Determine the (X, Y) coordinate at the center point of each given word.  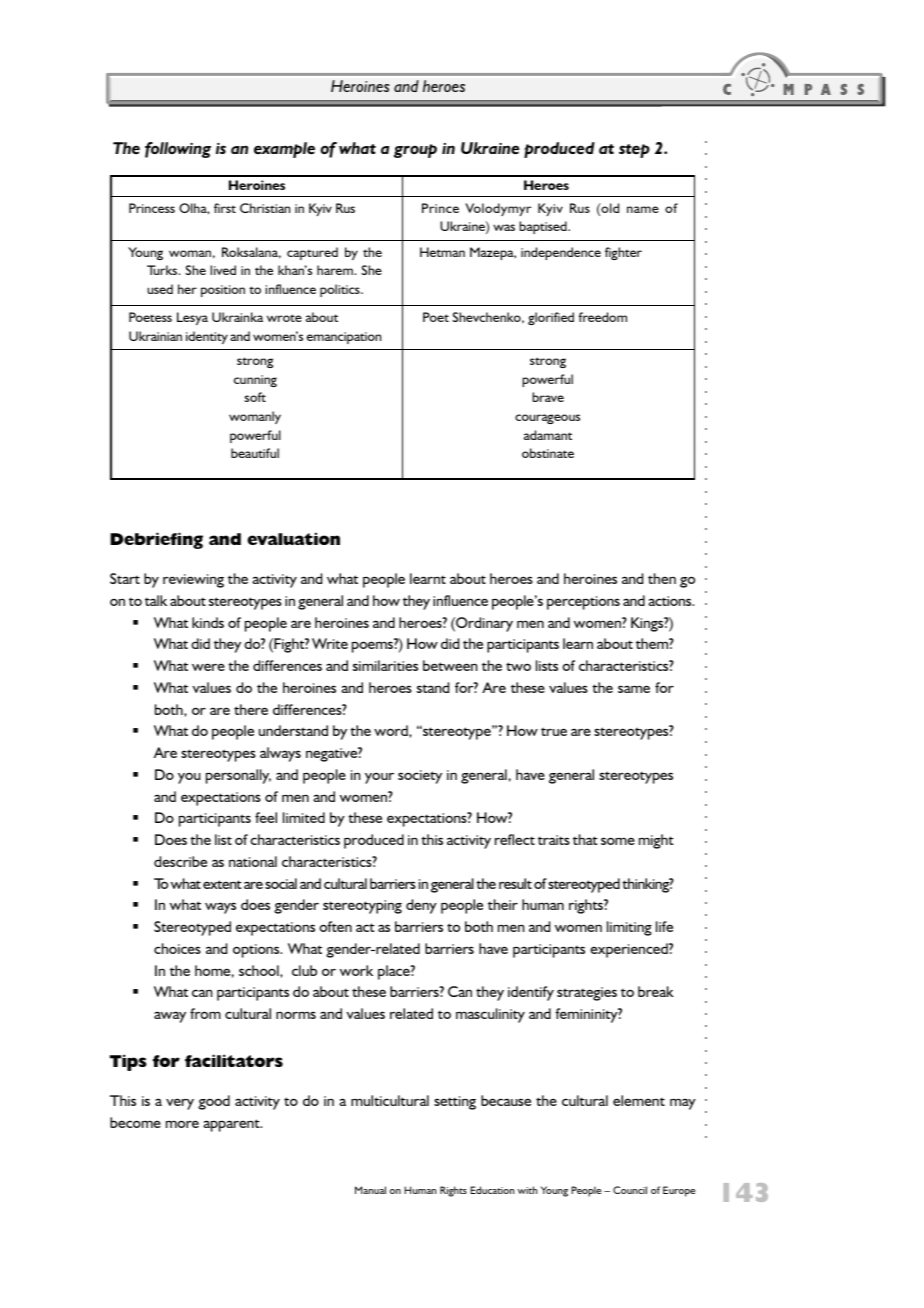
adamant (548, 435)
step (634, 151)
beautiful (255, 453)
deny (421, 906)
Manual (370, 1190)
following (178, 150)
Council (630, 1190)
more (182, 1124)
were (208, 667)
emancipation (344, 338)
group (415, 151)
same (634, 689)
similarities (385, 665)
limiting (629, 928)
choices (177, 948)
